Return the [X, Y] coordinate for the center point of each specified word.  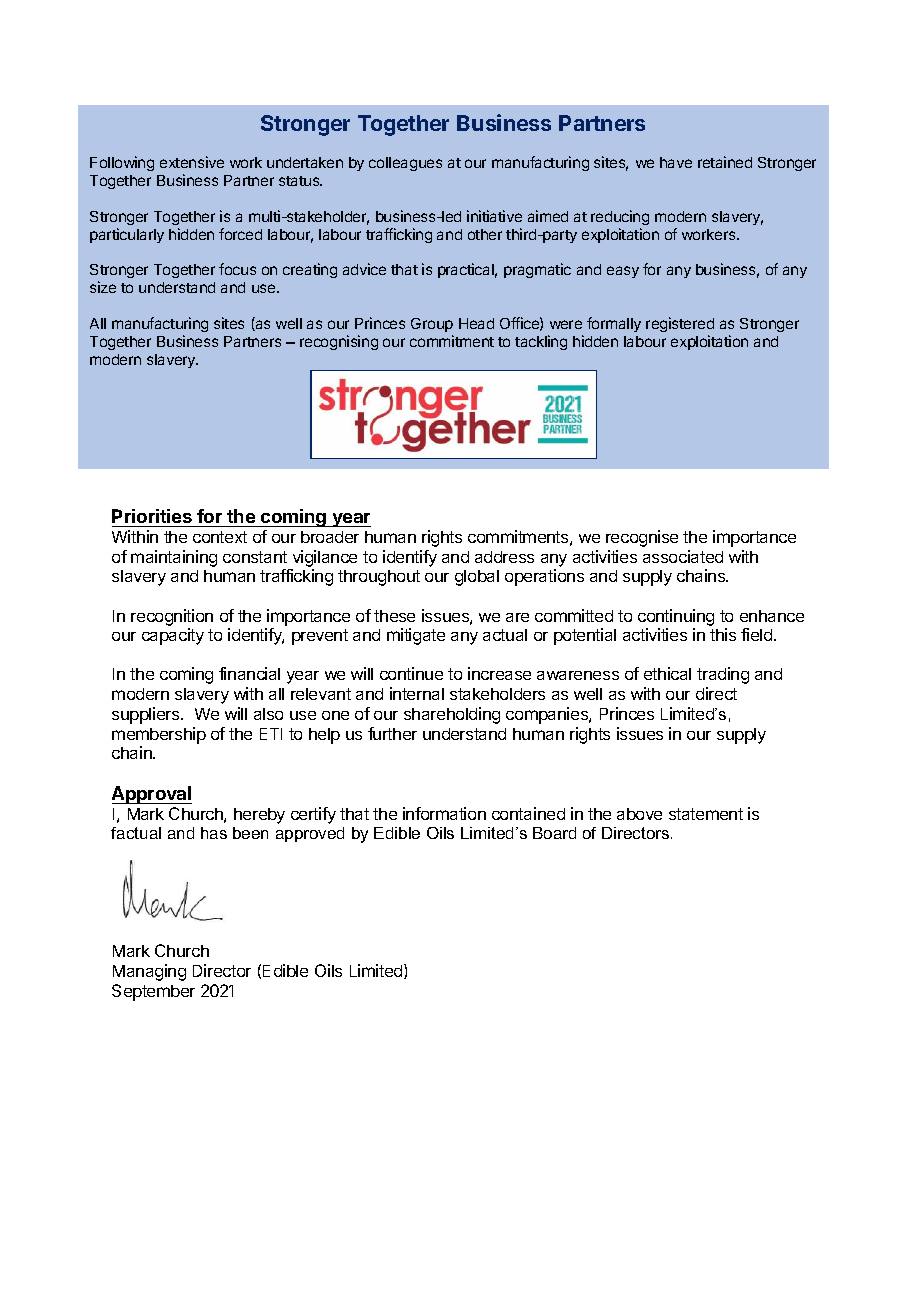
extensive [192, 162]
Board [554, 833]
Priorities [152, 516]
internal [417, 693]
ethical [667, 673]
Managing [149, 972]
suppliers [147, 715]
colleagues [405, 164]
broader [330, 537]
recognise [642, 538]
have [676, 162]
